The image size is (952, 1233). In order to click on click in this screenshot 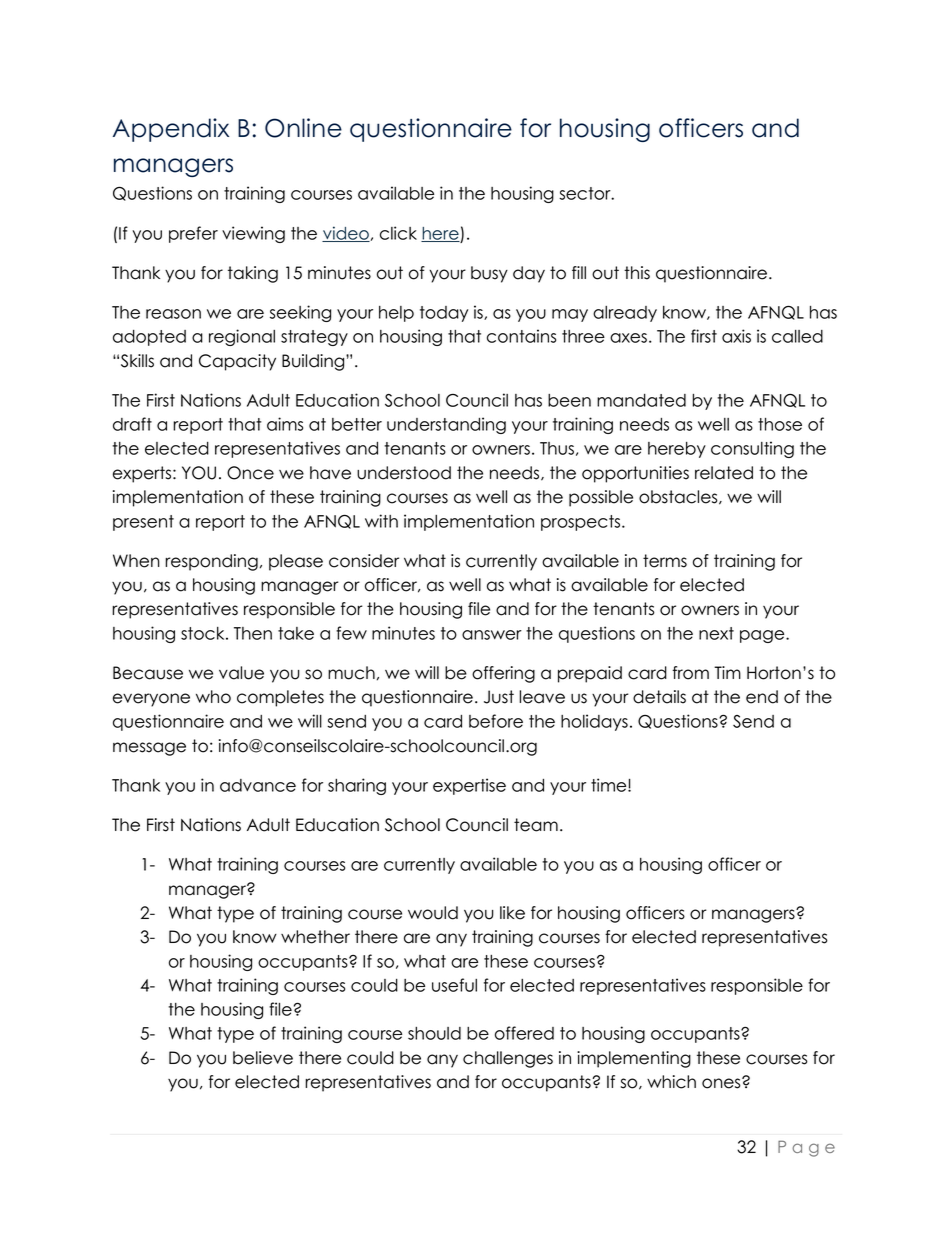, I will do `click(398, 233)`.
